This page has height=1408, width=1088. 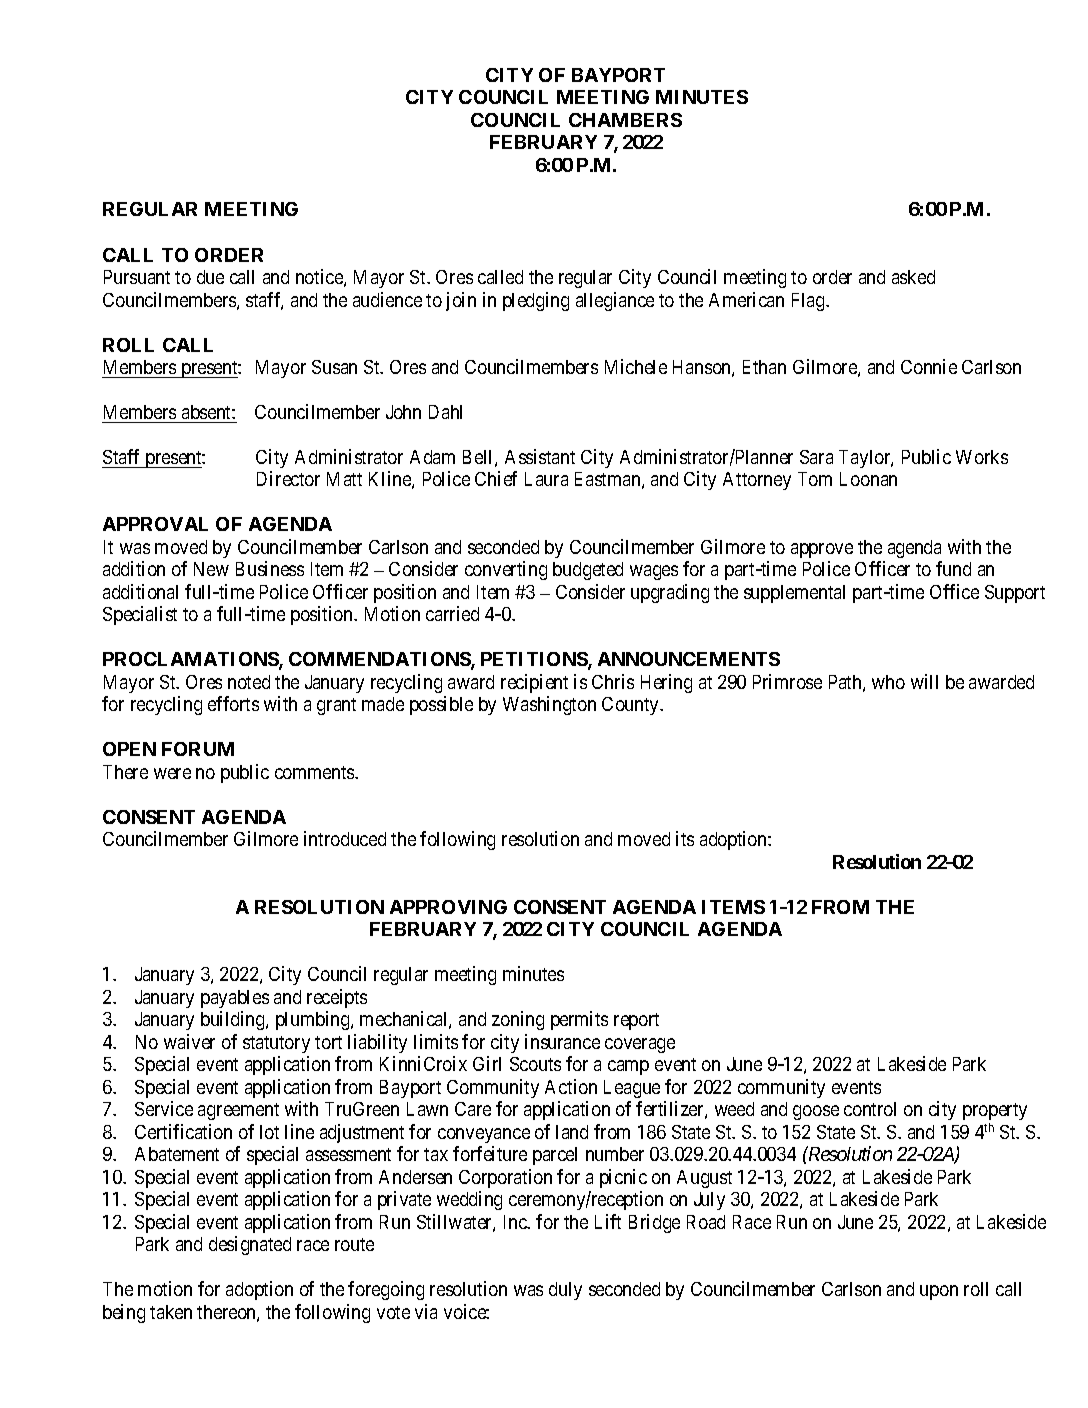 I want to click on permits, so click(x=579, y=1020).
